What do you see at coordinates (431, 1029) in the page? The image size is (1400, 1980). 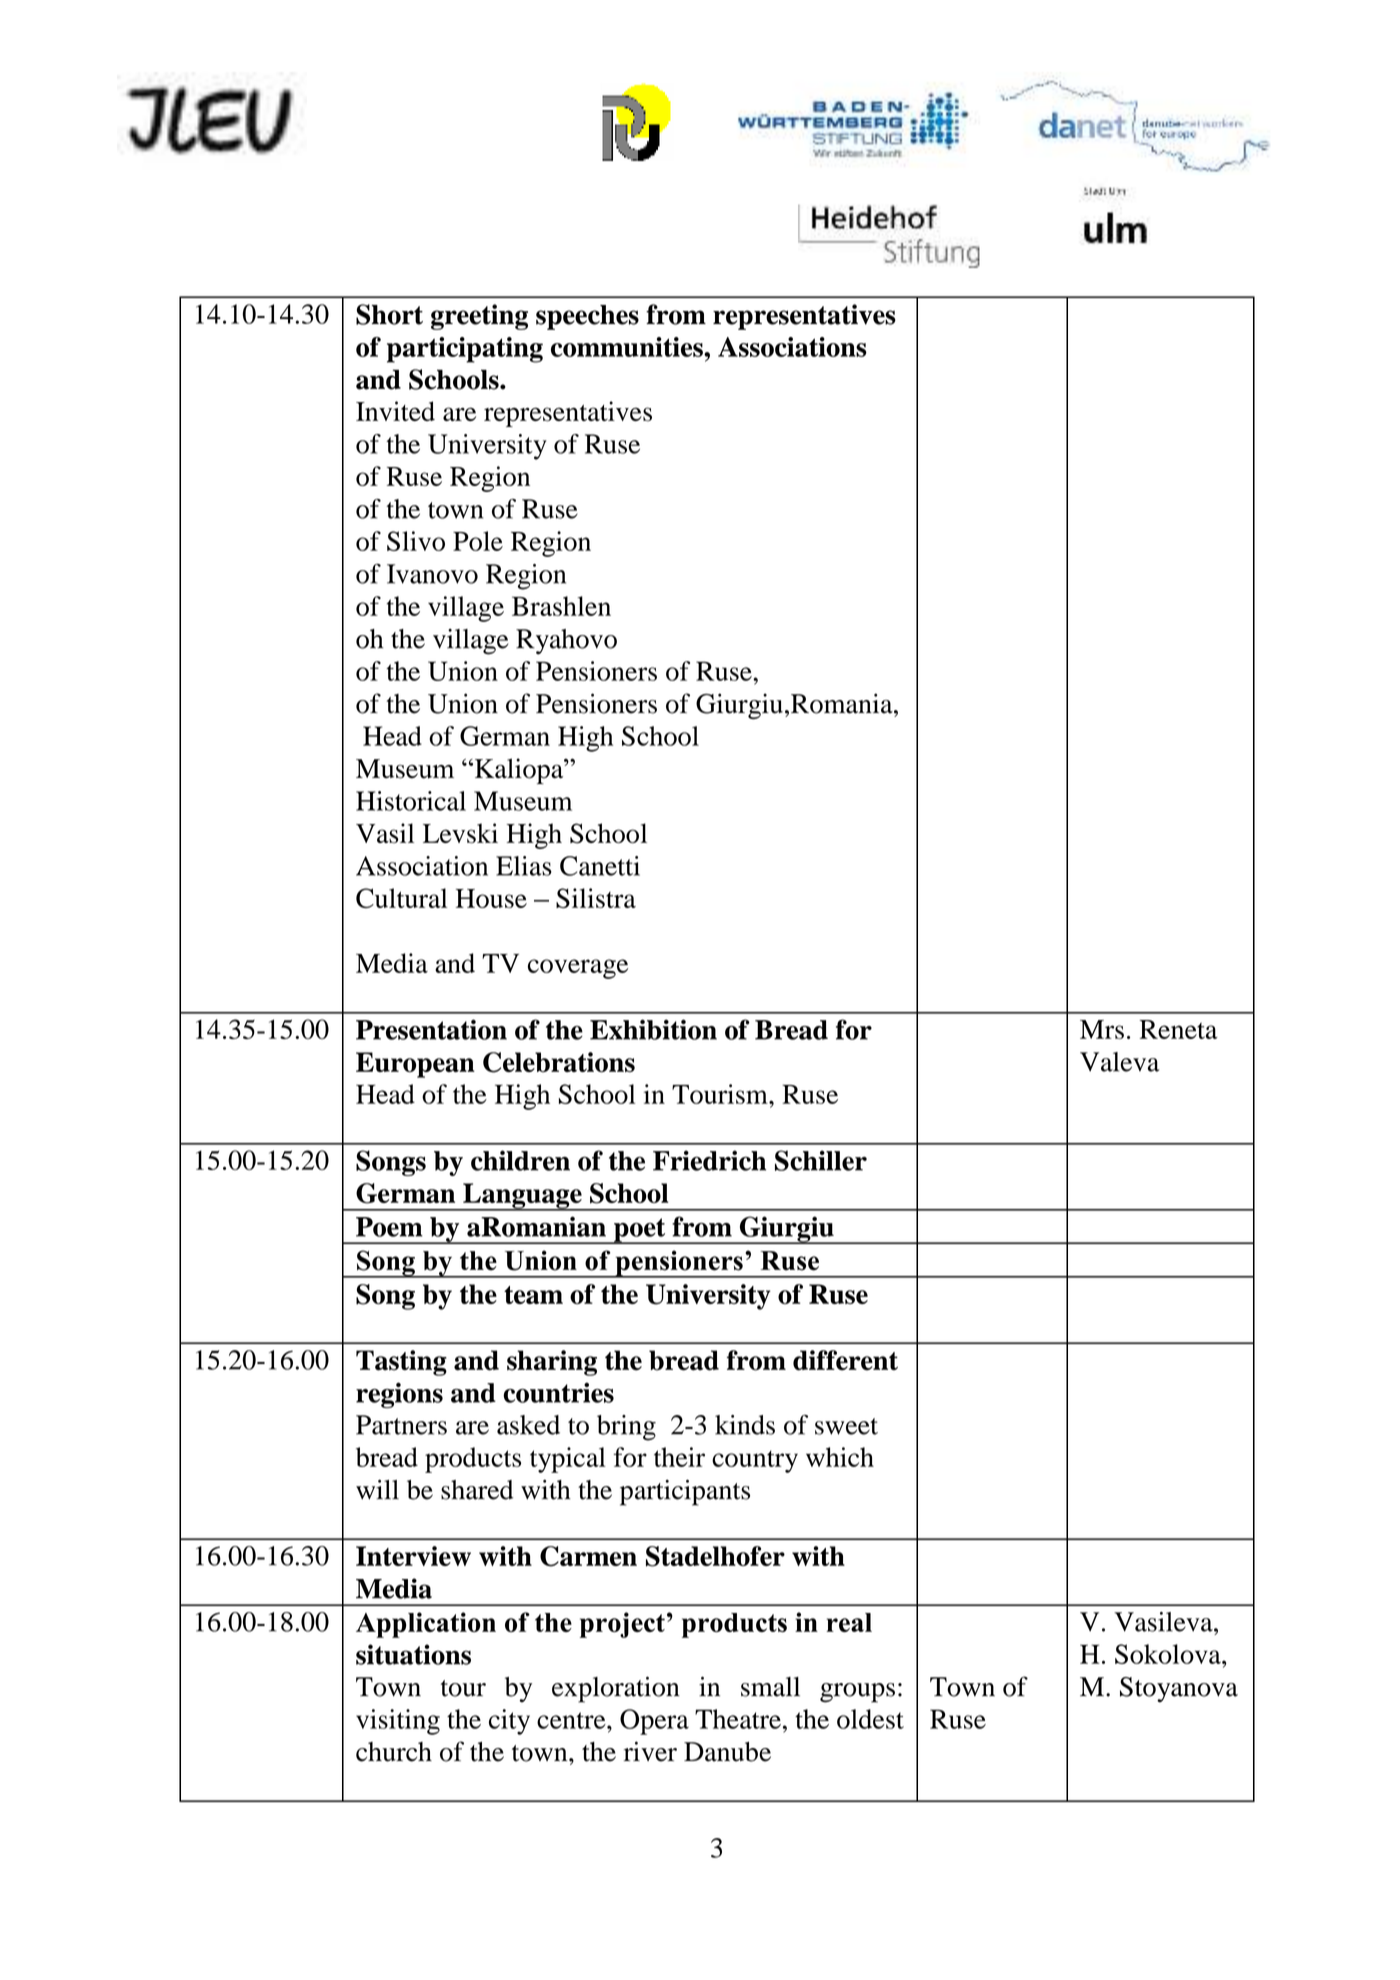 I see `Presentation` at bounding box center [431, 1029].
